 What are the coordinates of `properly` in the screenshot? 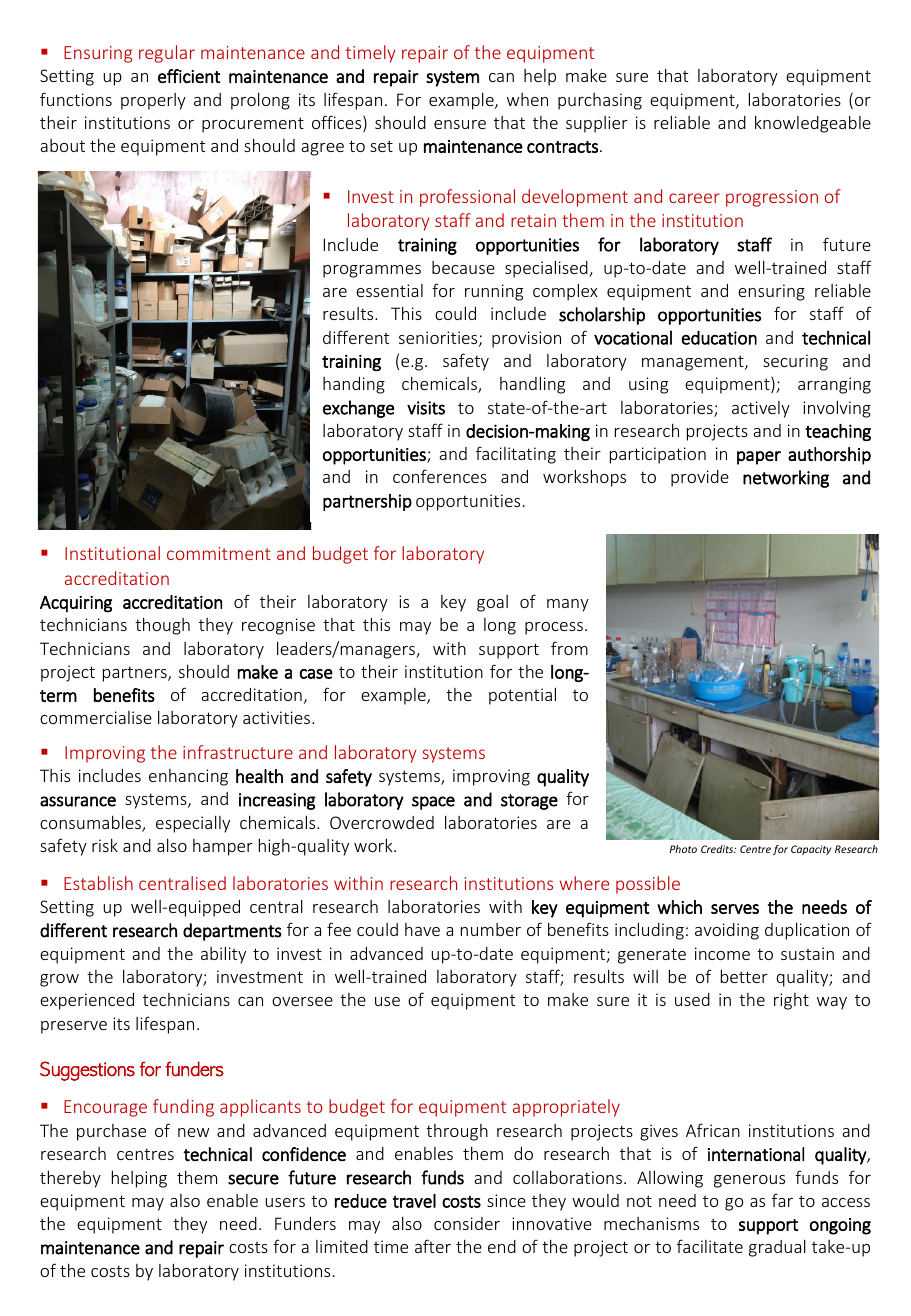 It's located at (153, 101).
